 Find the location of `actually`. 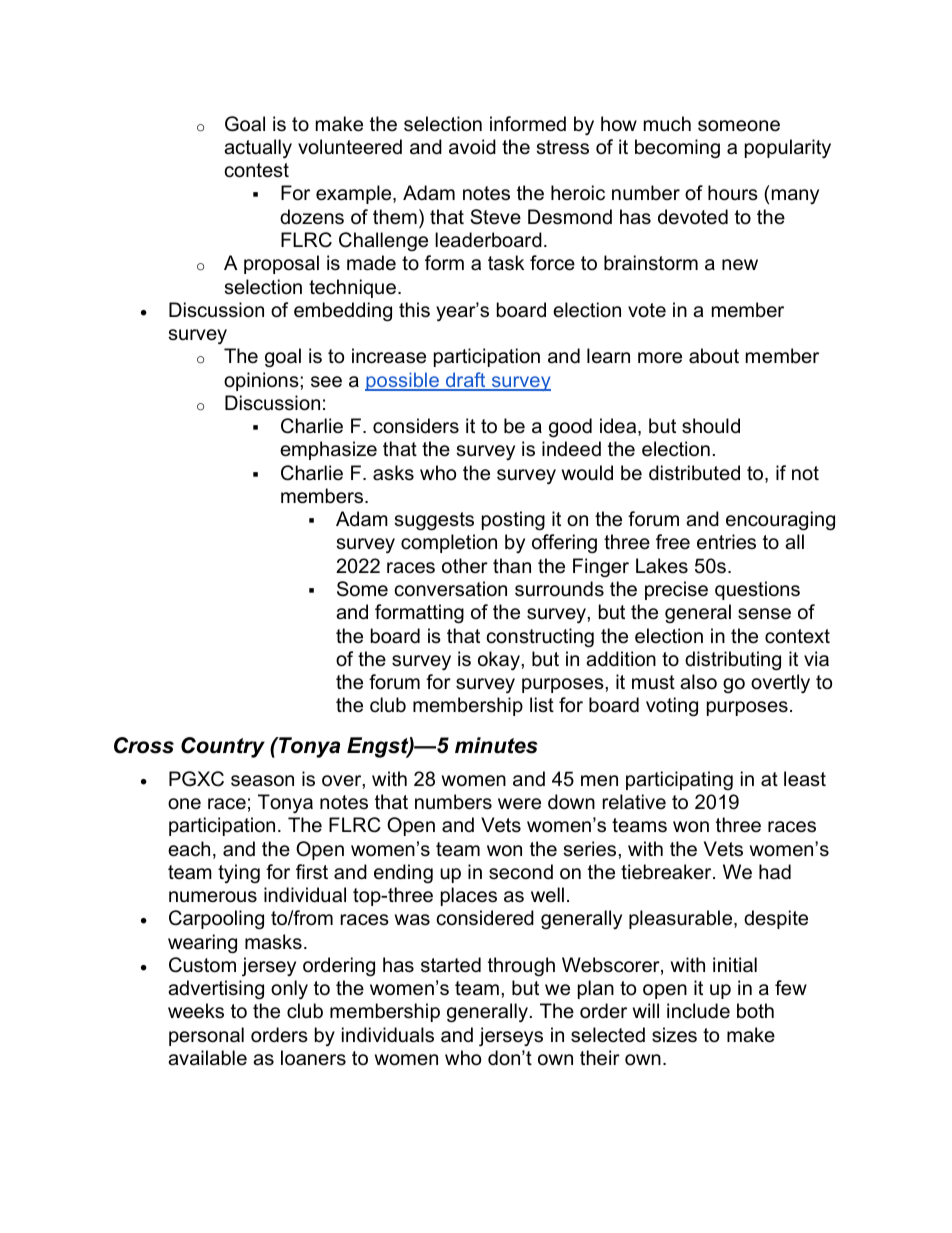

actually is located at coordinates (258, 149).
